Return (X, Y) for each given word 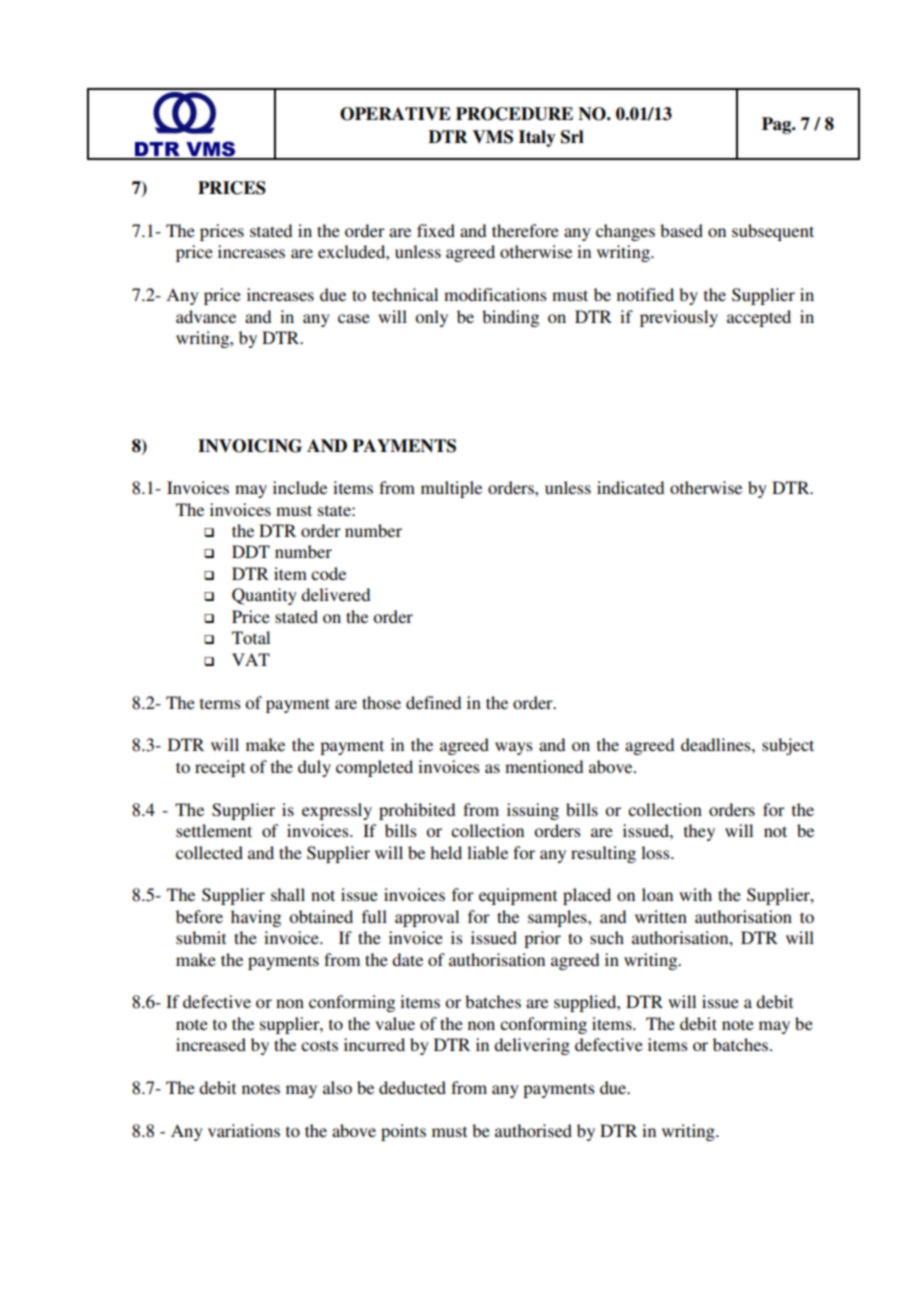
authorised (533, 1130)
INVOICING (250, 446)
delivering (532, 1046)
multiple (451, 489)
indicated (630, 487)
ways (514, 748)
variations (244, 1130)
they (699, 832)
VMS (492, 137)
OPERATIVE (395, 114)
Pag (778, 125)
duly (314, 768)
